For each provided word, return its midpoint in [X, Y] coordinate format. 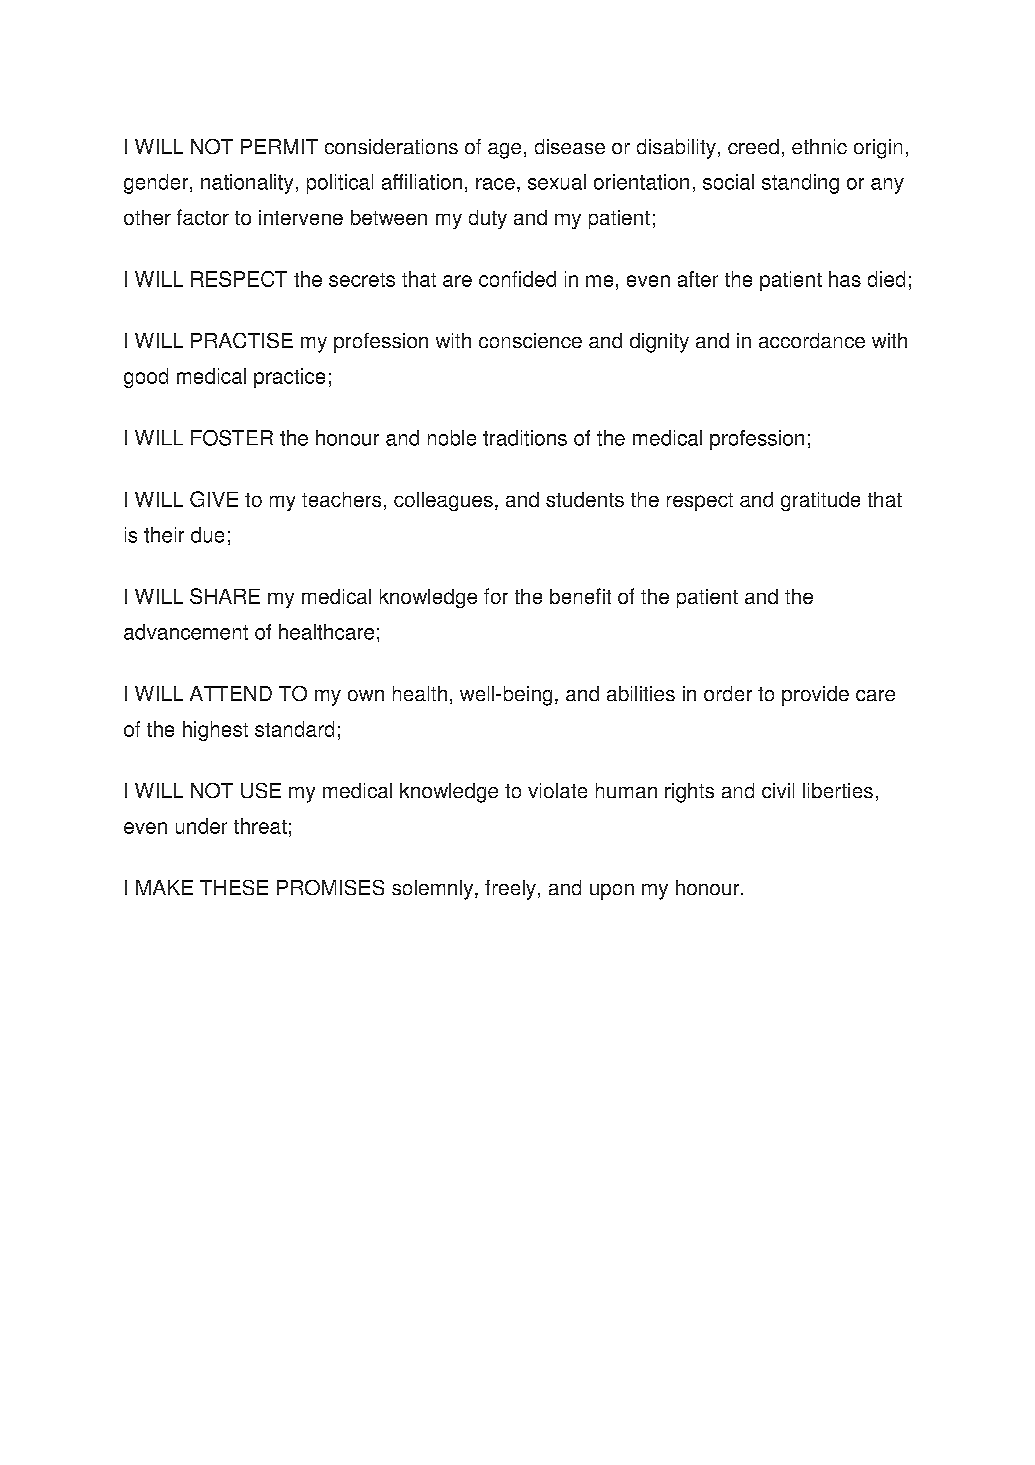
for [496, 596]
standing [800, 184]
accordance [812, 340]
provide [815, 696]
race [495, 184]
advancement [186, 632]
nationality [247, 184]
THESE [234, 887]
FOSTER [232, 438]
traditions [525, 438]
